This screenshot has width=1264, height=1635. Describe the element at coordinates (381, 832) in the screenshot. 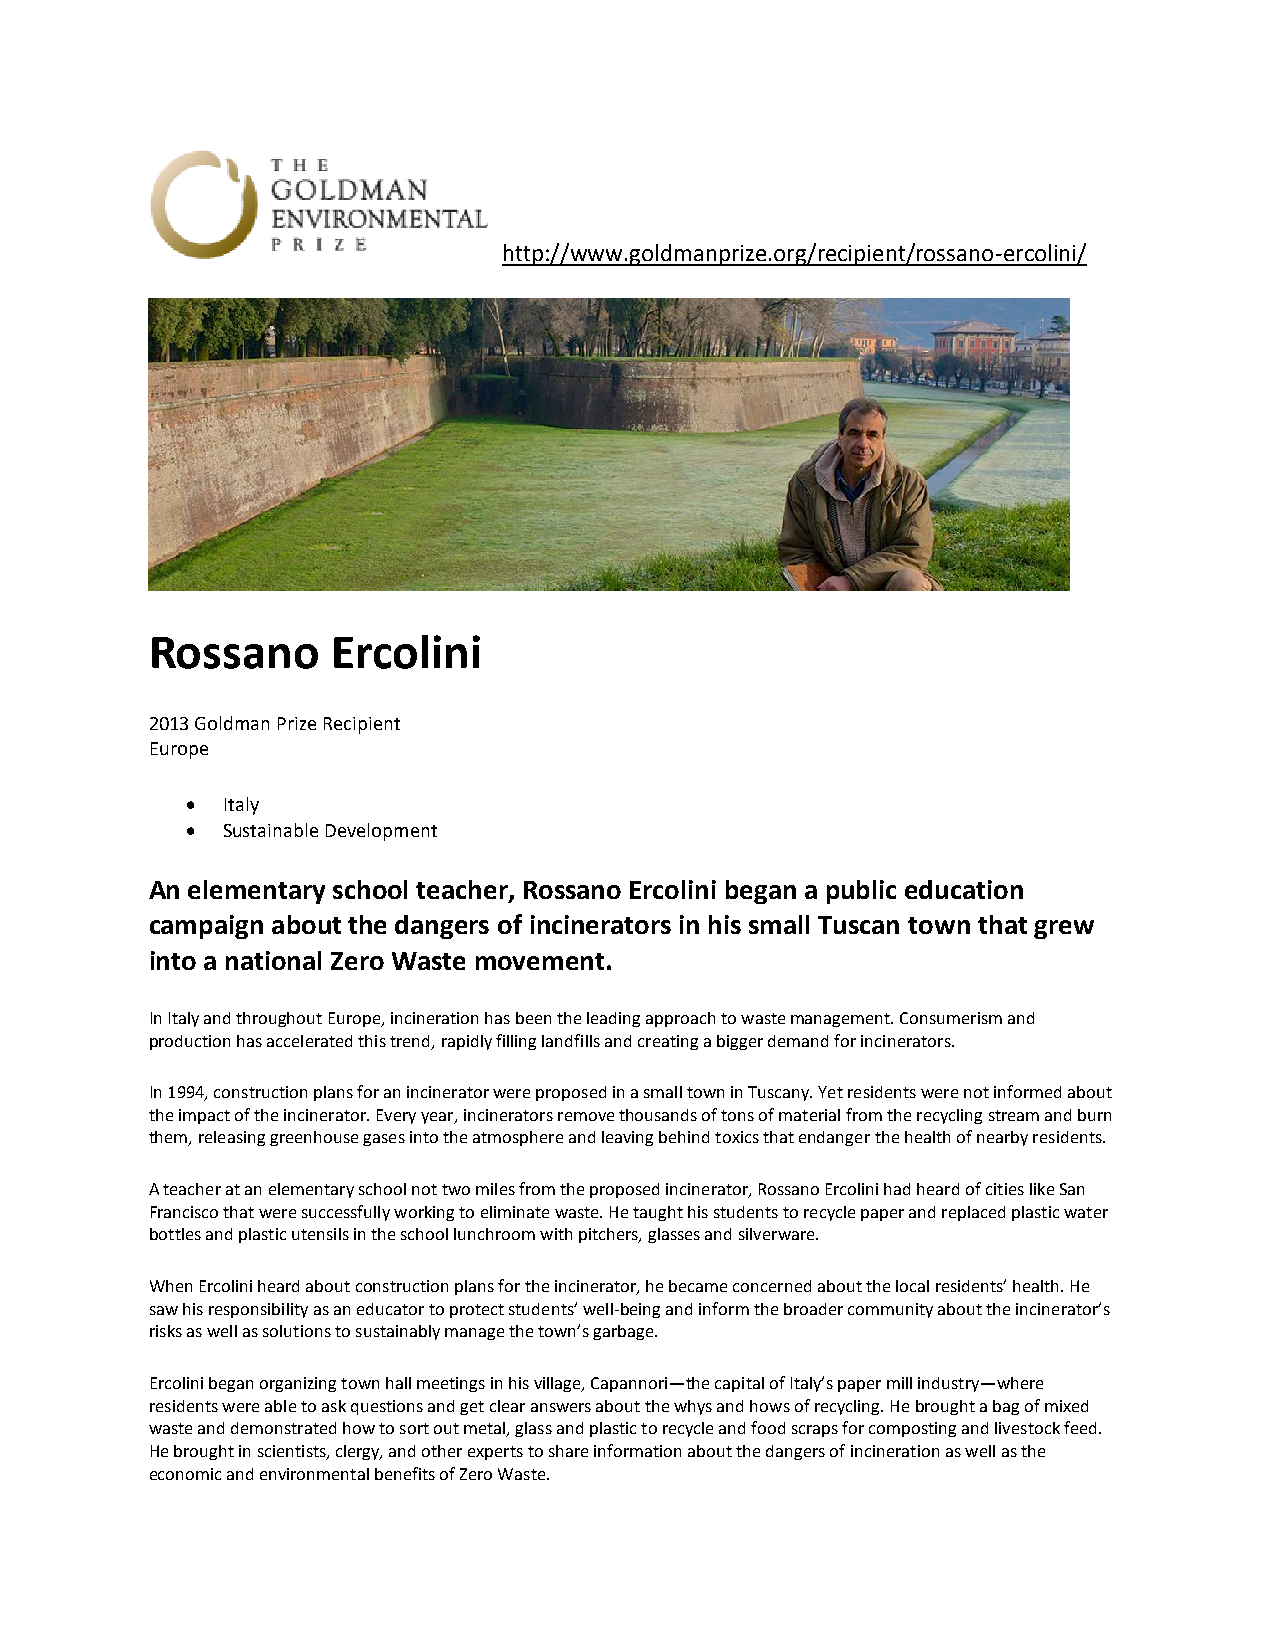

I see `Development` at that location.
